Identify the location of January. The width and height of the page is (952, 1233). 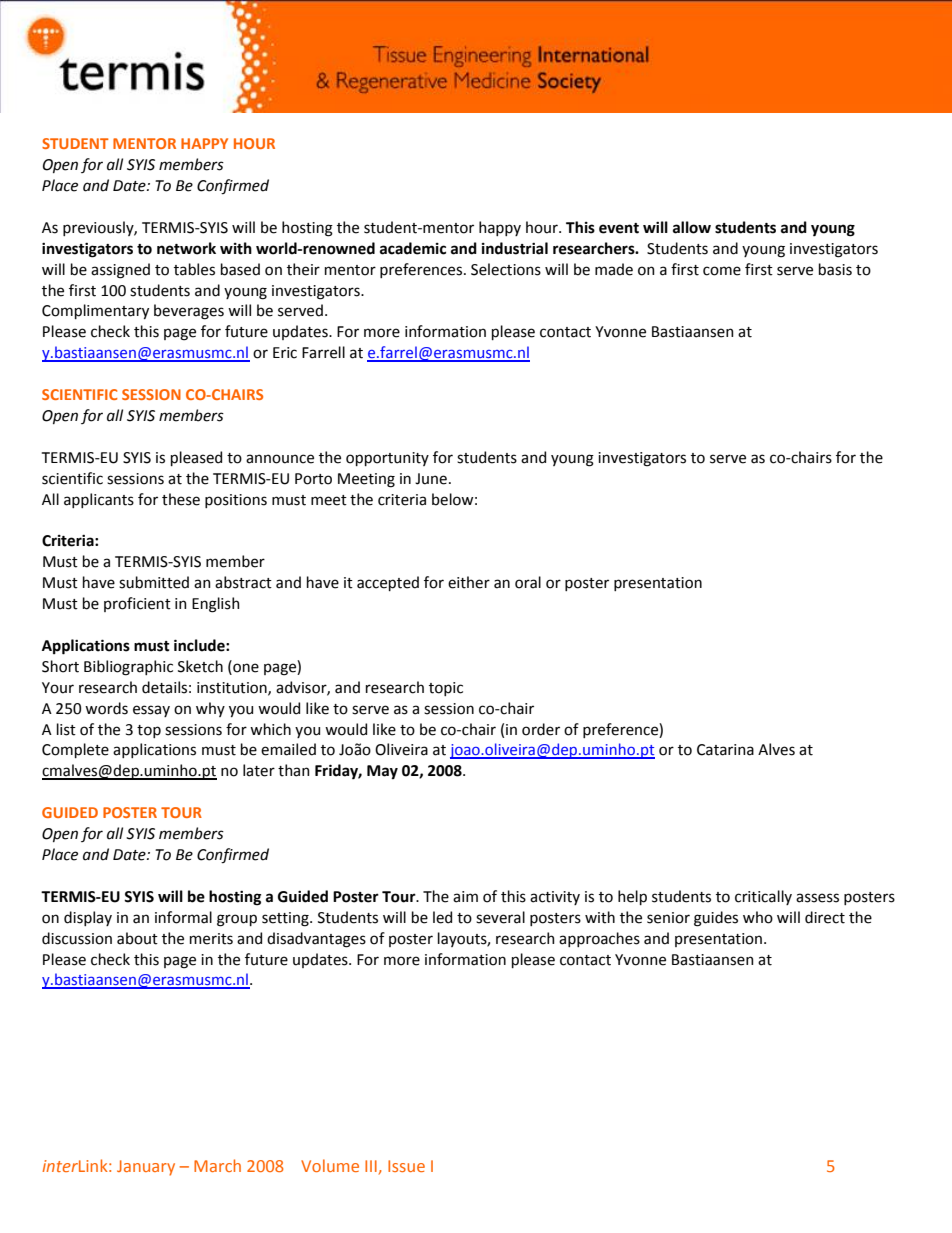
(146, 1168).
